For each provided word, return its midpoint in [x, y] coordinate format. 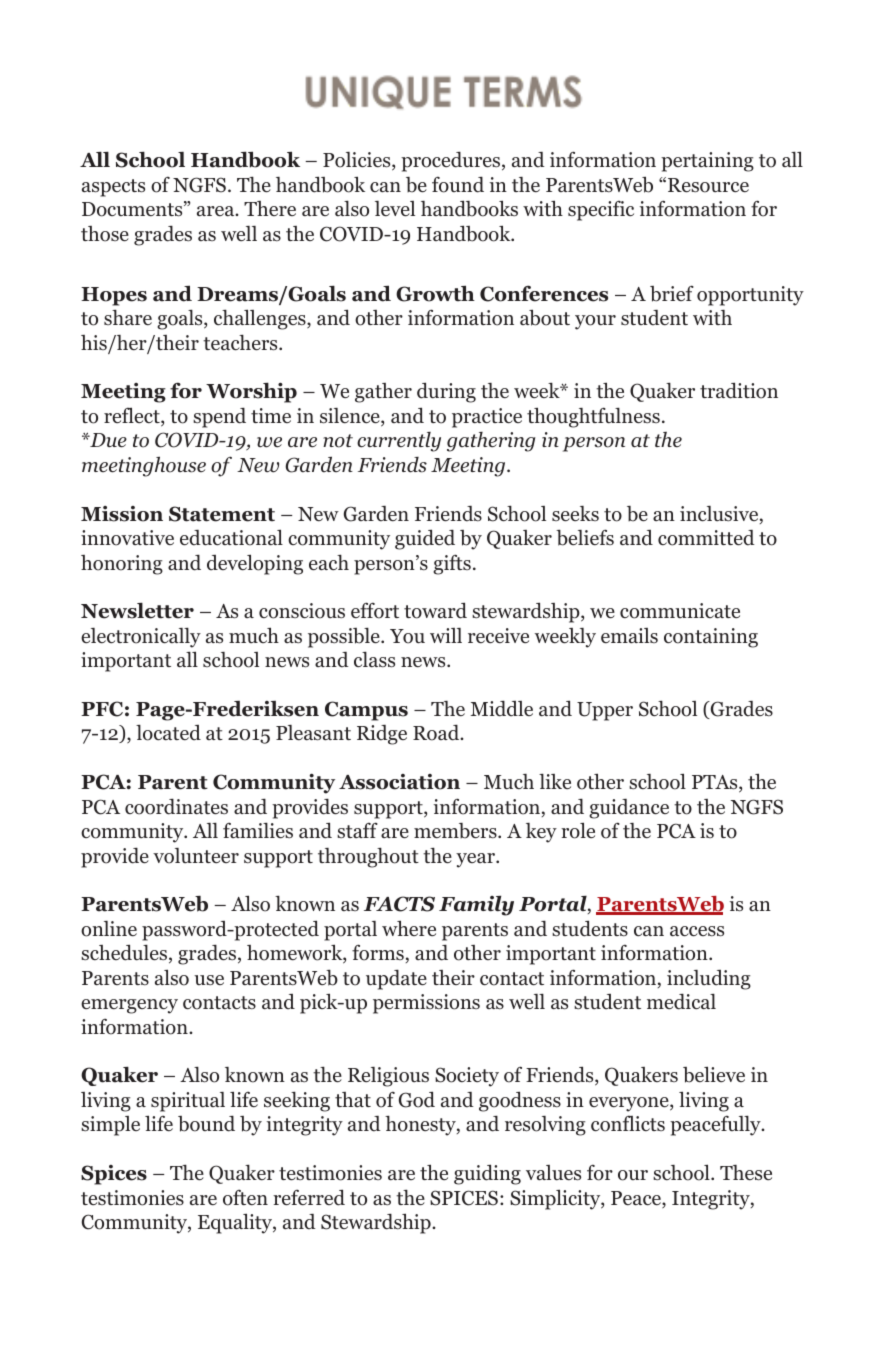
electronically [141, 637]
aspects [113, 188]
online [109, 929]
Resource [708, 185]
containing [711, 638]
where [409, 928]
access [697, 931]
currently [399, 442]
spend [219, 417]
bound [206, 1123]
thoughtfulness [593, 417]
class [374, 659]
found [458, 184]
